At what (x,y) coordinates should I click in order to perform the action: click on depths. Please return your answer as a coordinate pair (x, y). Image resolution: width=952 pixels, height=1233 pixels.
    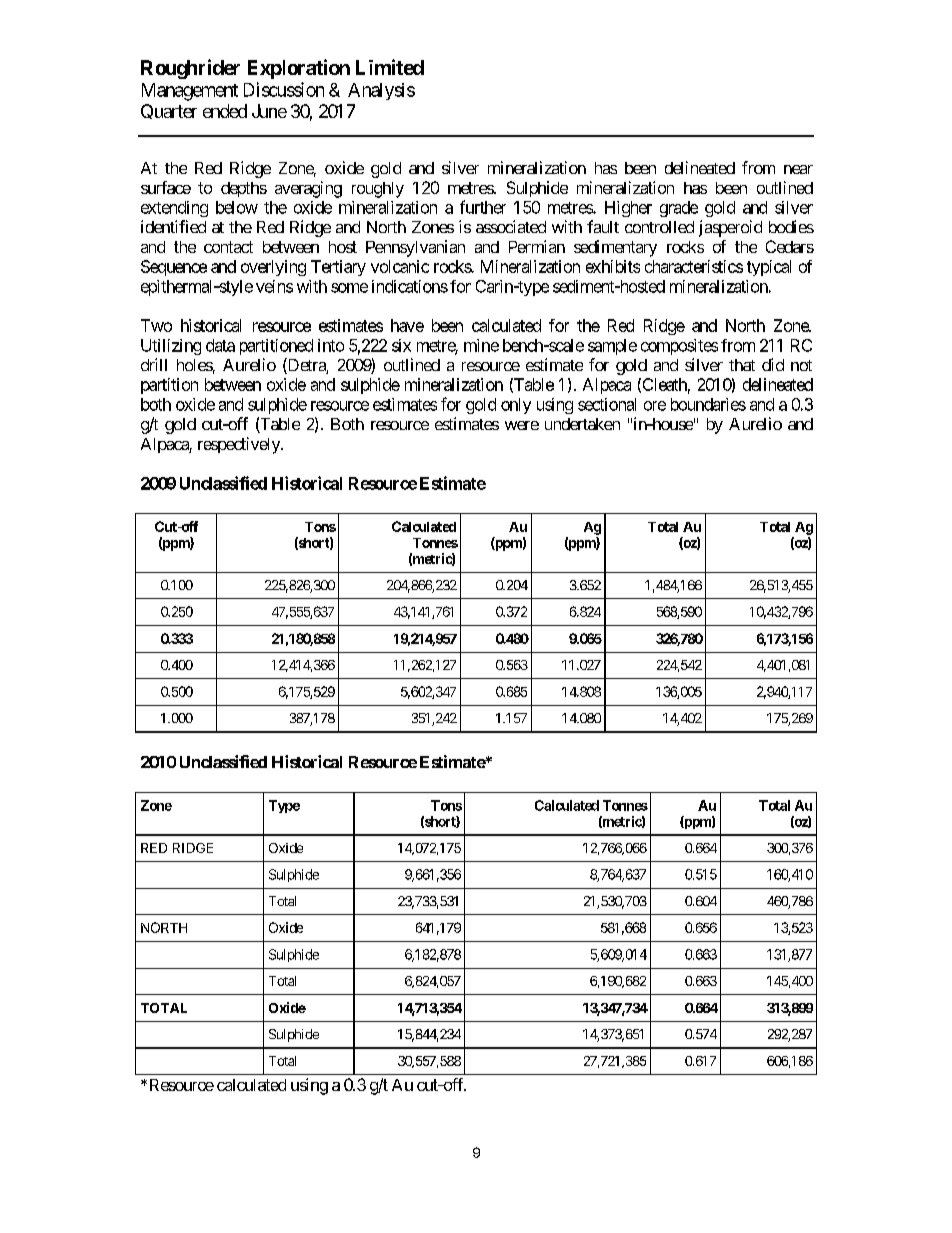
    Looking at the image, I should click on (244, 189).
